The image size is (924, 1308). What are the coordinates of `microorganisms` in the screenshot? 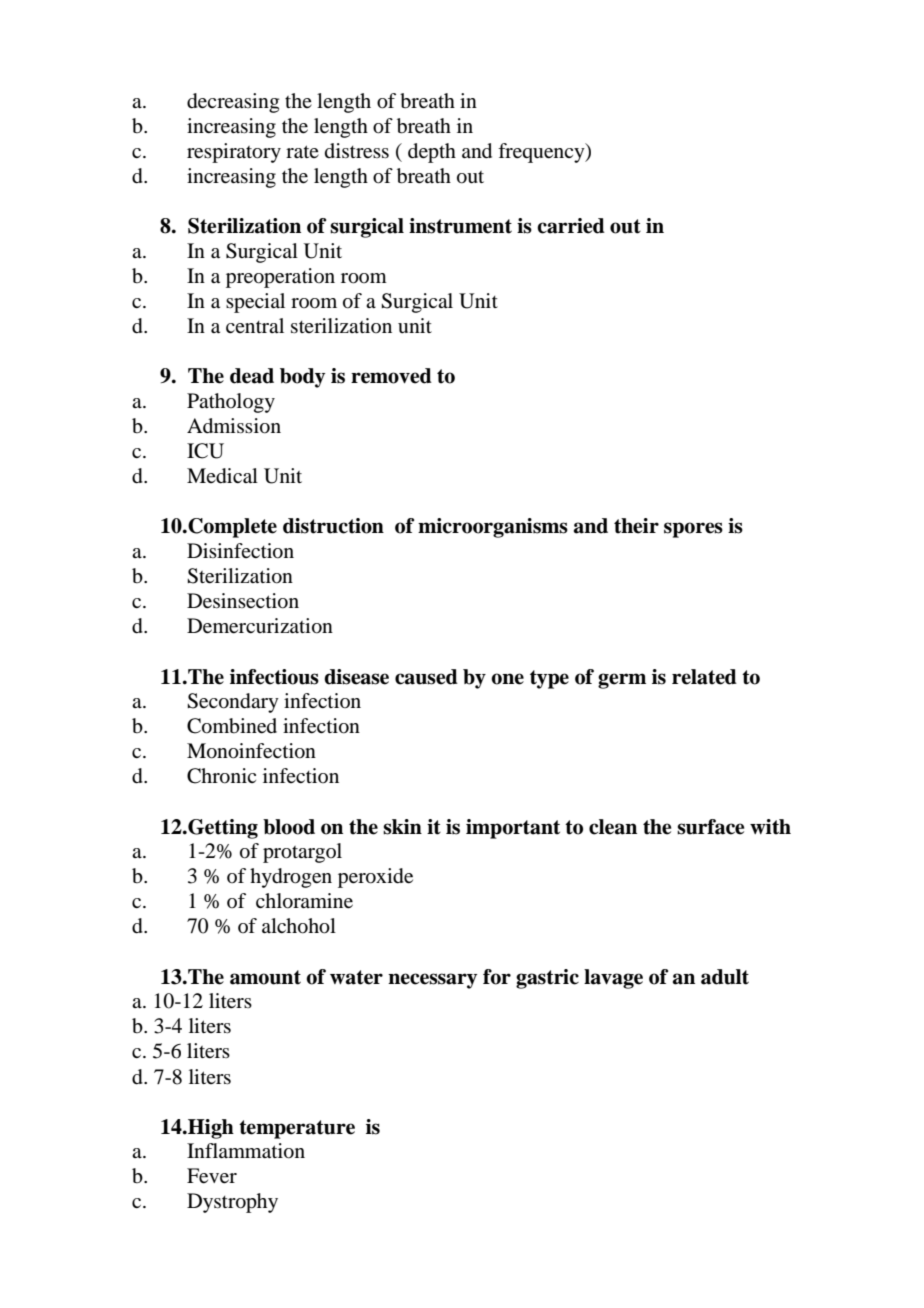 It's located at (493, 528).
